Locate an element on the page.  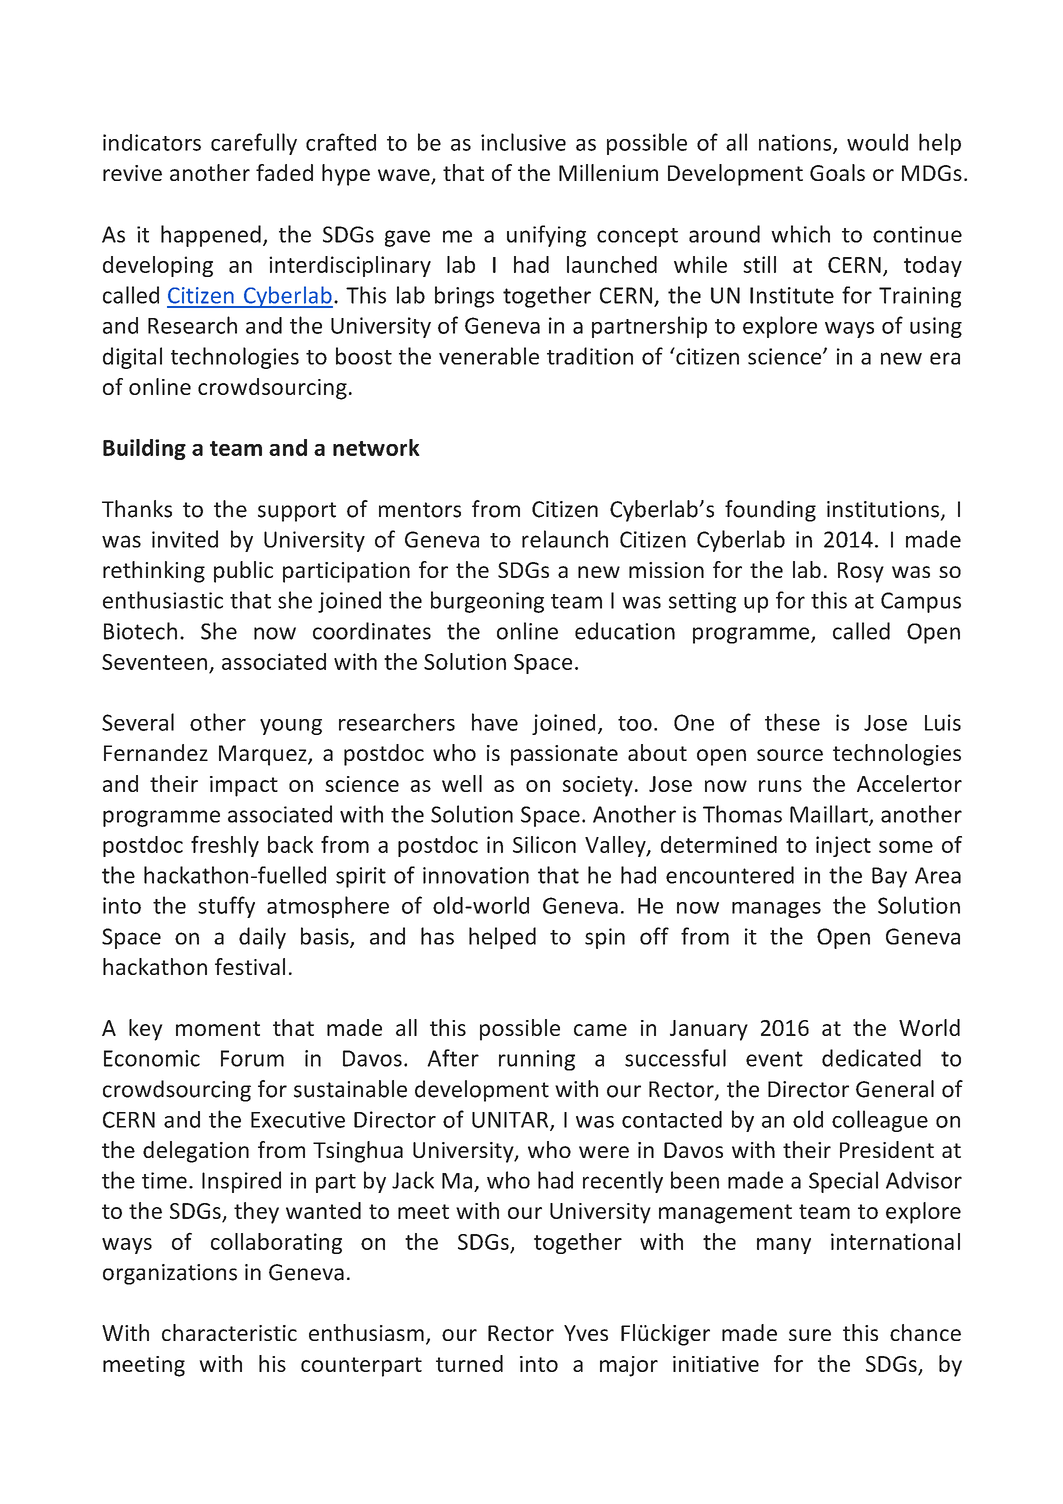
institutions is located at coordinates (883, 509).
